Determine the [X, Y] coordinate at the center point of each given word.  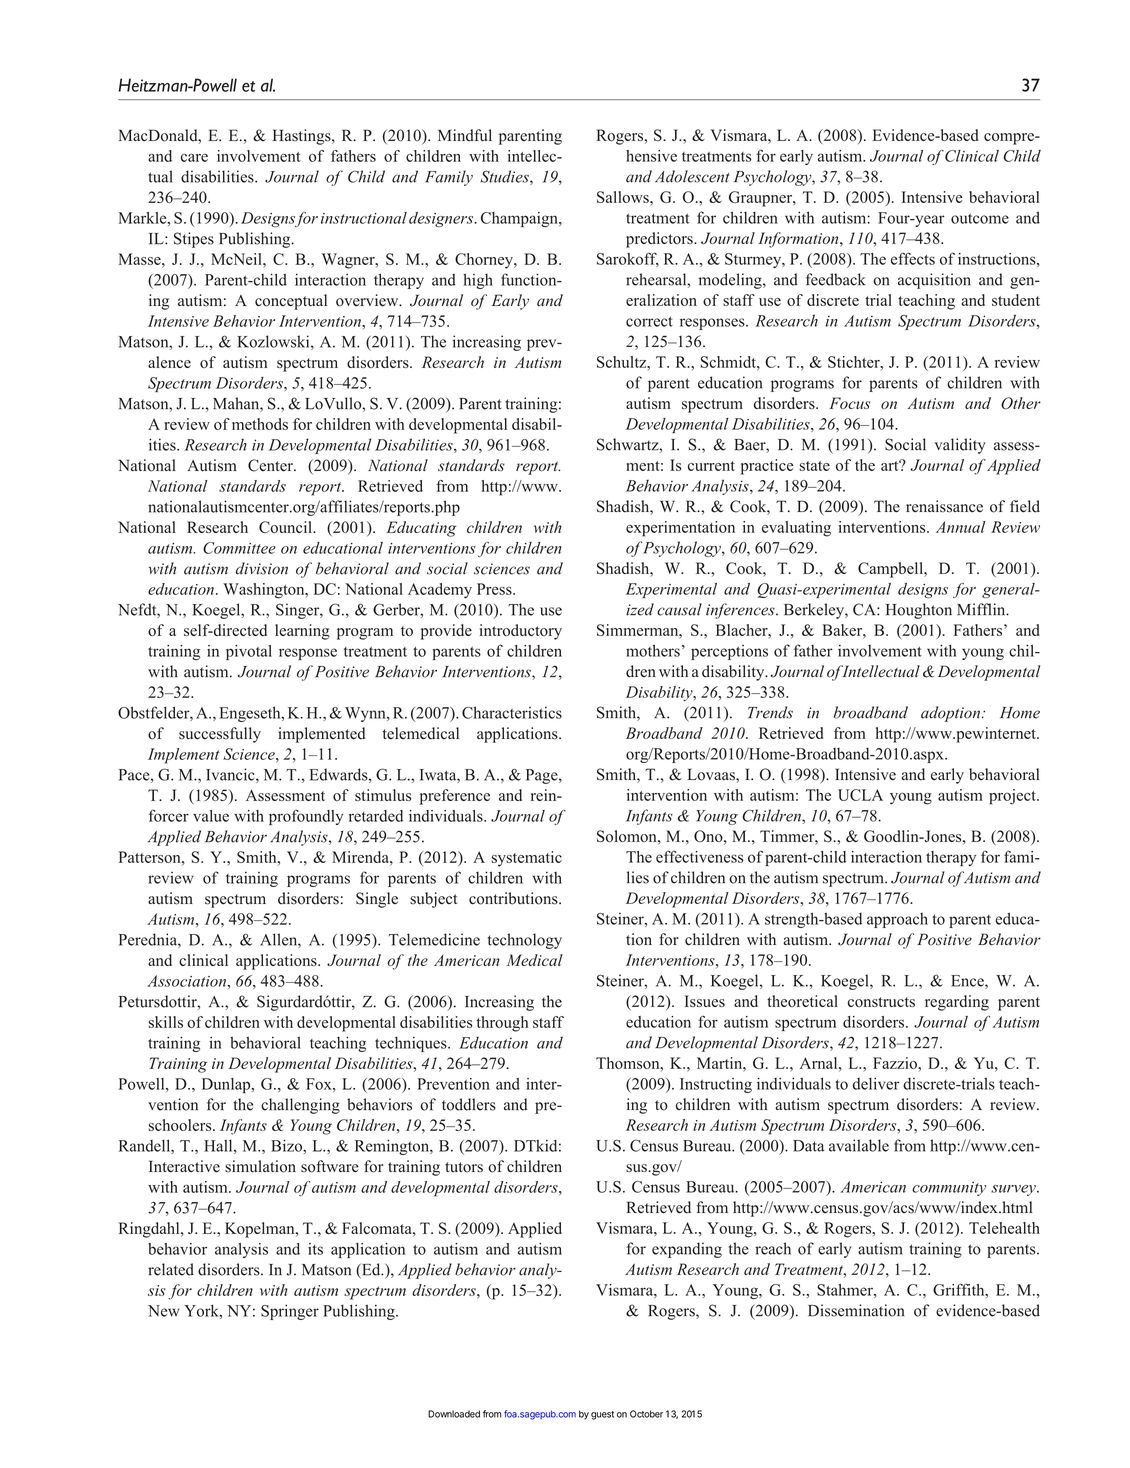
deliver [876, 1083]
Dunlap [227, 1085]
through [502, 1024]
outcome [980, 218]
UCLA [860, 795]
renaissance [944, 506]
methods [260, 424]
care [194, 157]
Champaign [520, 219]
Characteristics [512, 712]
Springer [290, 1312]
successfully [220, 735]
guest [602, 1415]
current [711, 466]
